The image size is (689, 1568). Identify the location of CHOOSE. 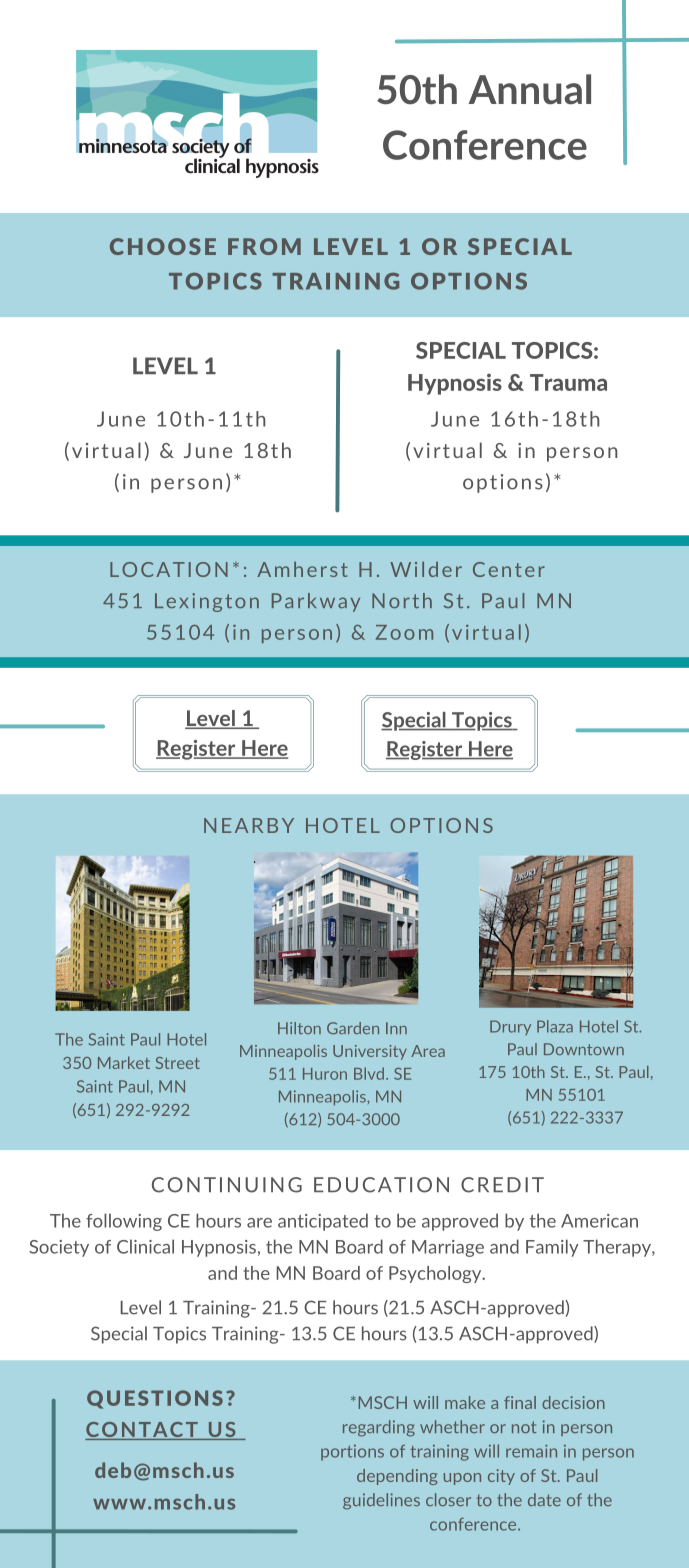
(163, 246).
